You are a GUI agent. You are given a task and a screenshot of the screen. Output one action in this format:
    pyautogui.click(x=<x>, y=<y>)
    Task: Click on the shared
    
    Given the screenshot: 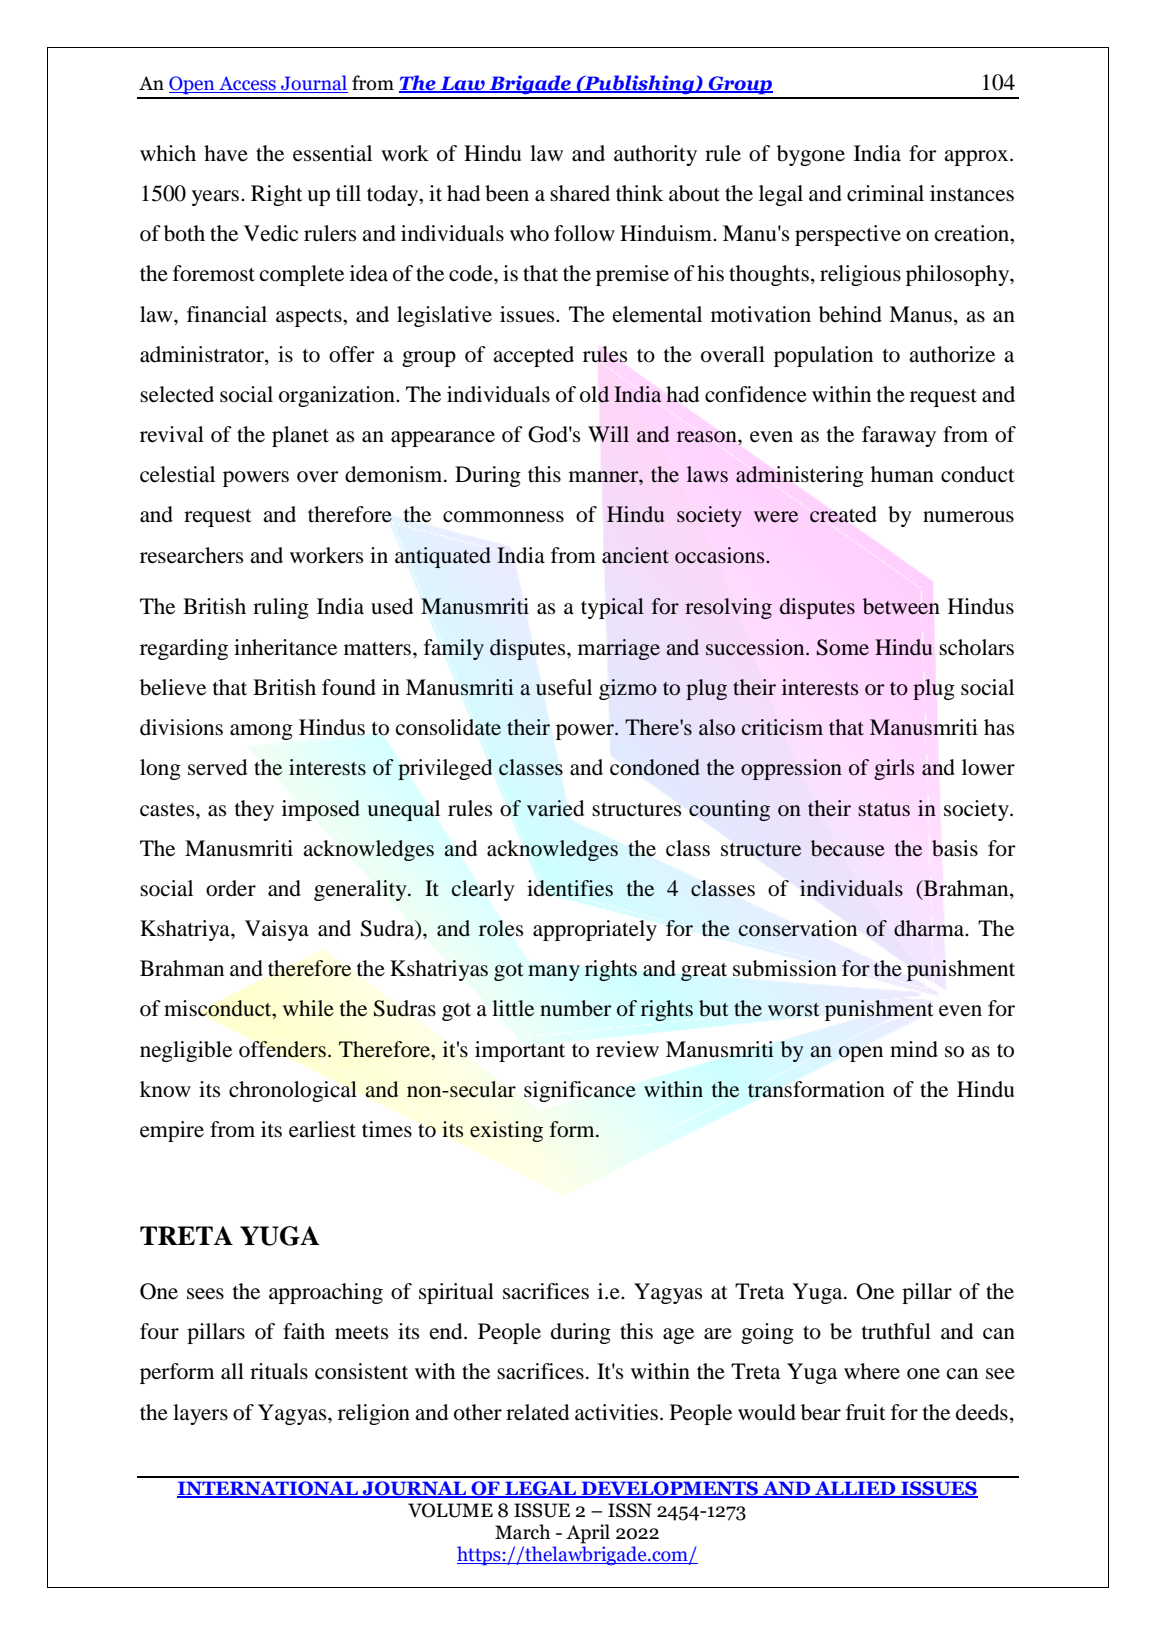 What is the action you would take?
    pyautogui.click(x=580, y=193)
